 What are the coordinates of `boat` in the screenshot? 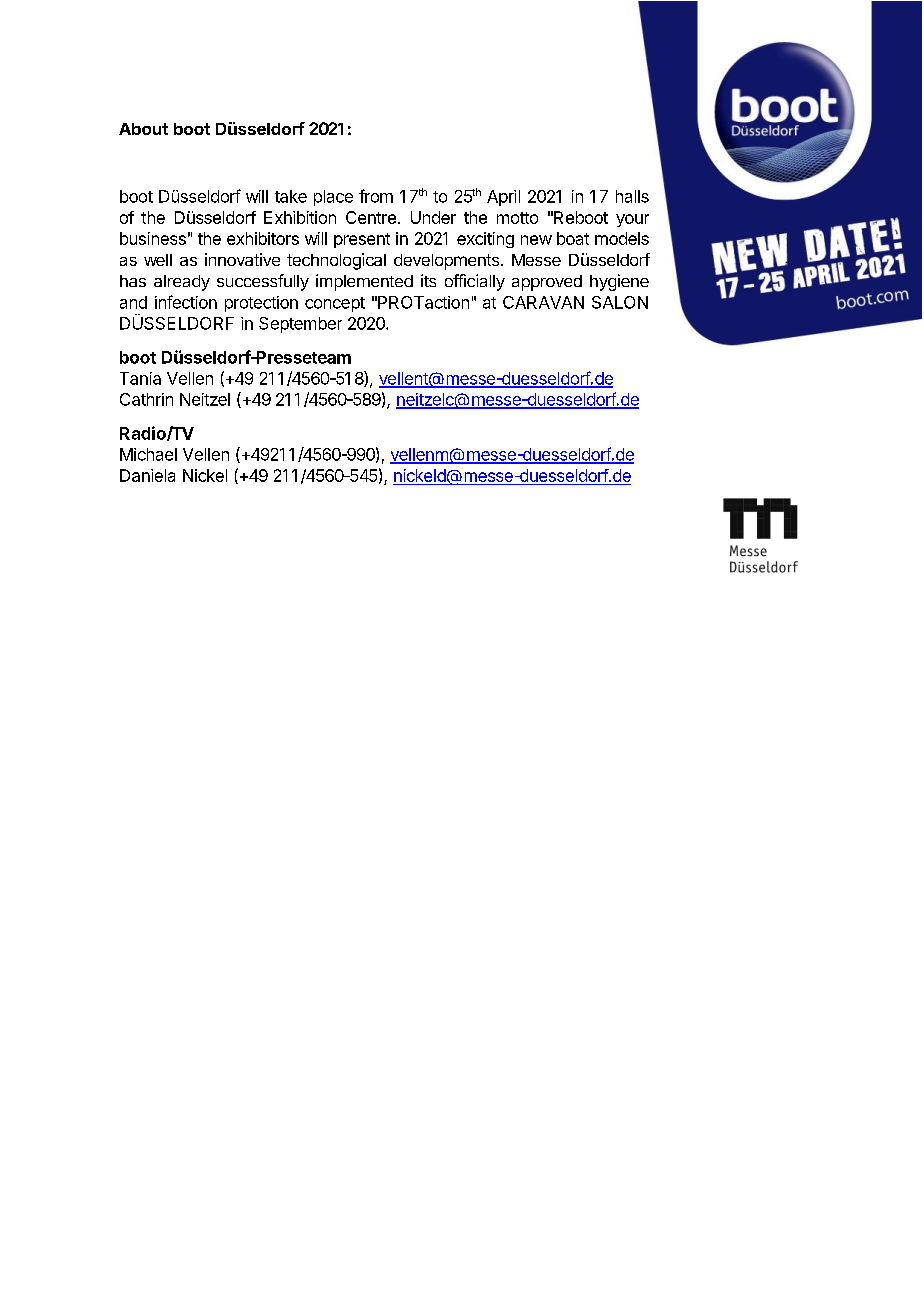 It's located at (573, 238).
